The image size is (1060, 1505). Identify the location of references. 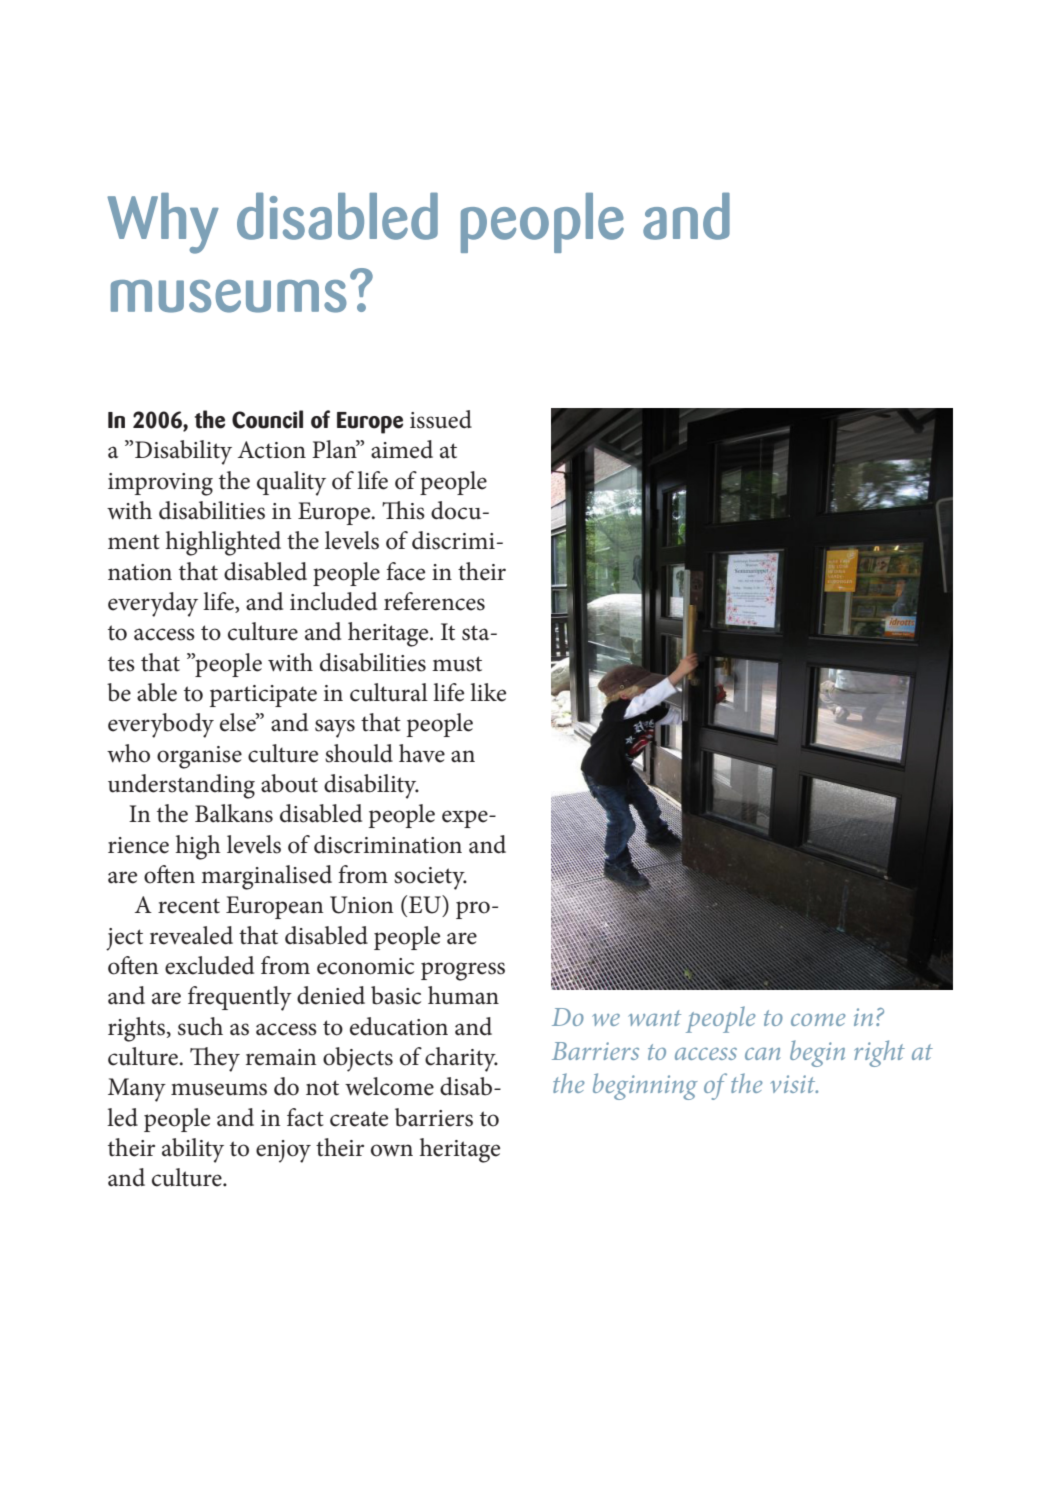
(434, 601).
